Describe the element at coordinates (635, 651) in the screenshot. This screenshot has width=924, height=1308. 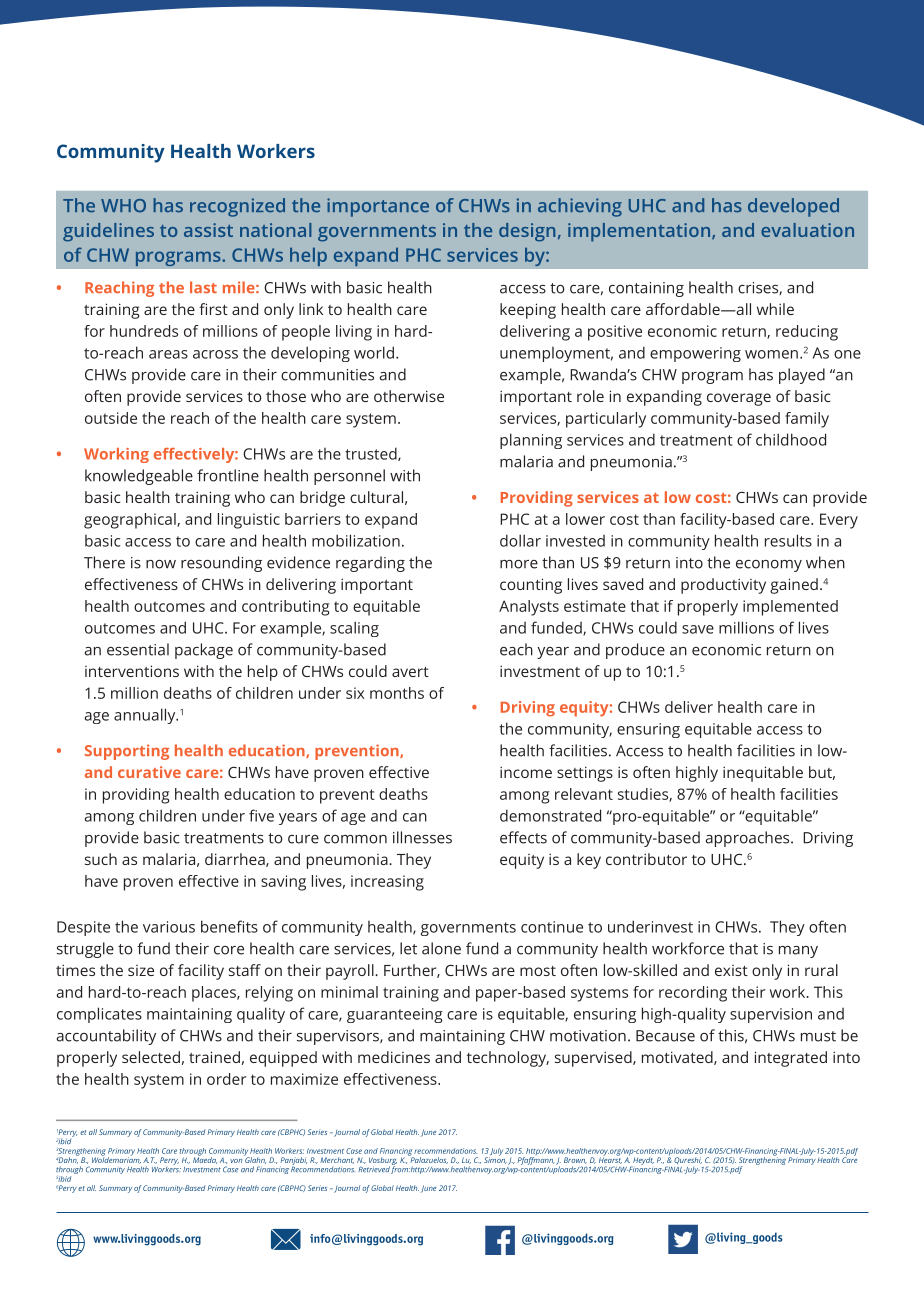
I see `produce` at that location.
